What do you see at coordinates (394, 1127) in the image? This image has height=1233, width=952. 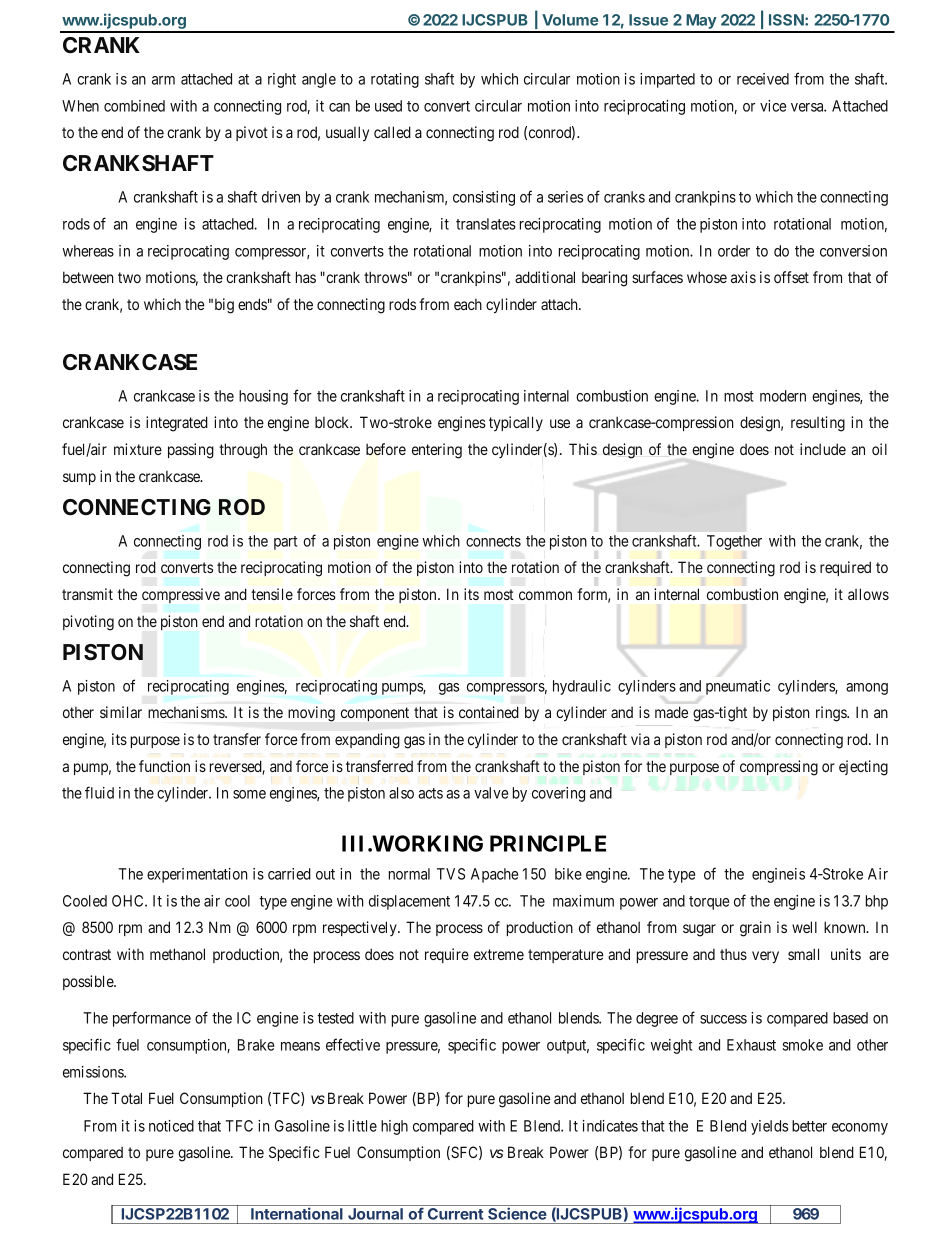 I see `high` at bounding box center [394, 1127].
